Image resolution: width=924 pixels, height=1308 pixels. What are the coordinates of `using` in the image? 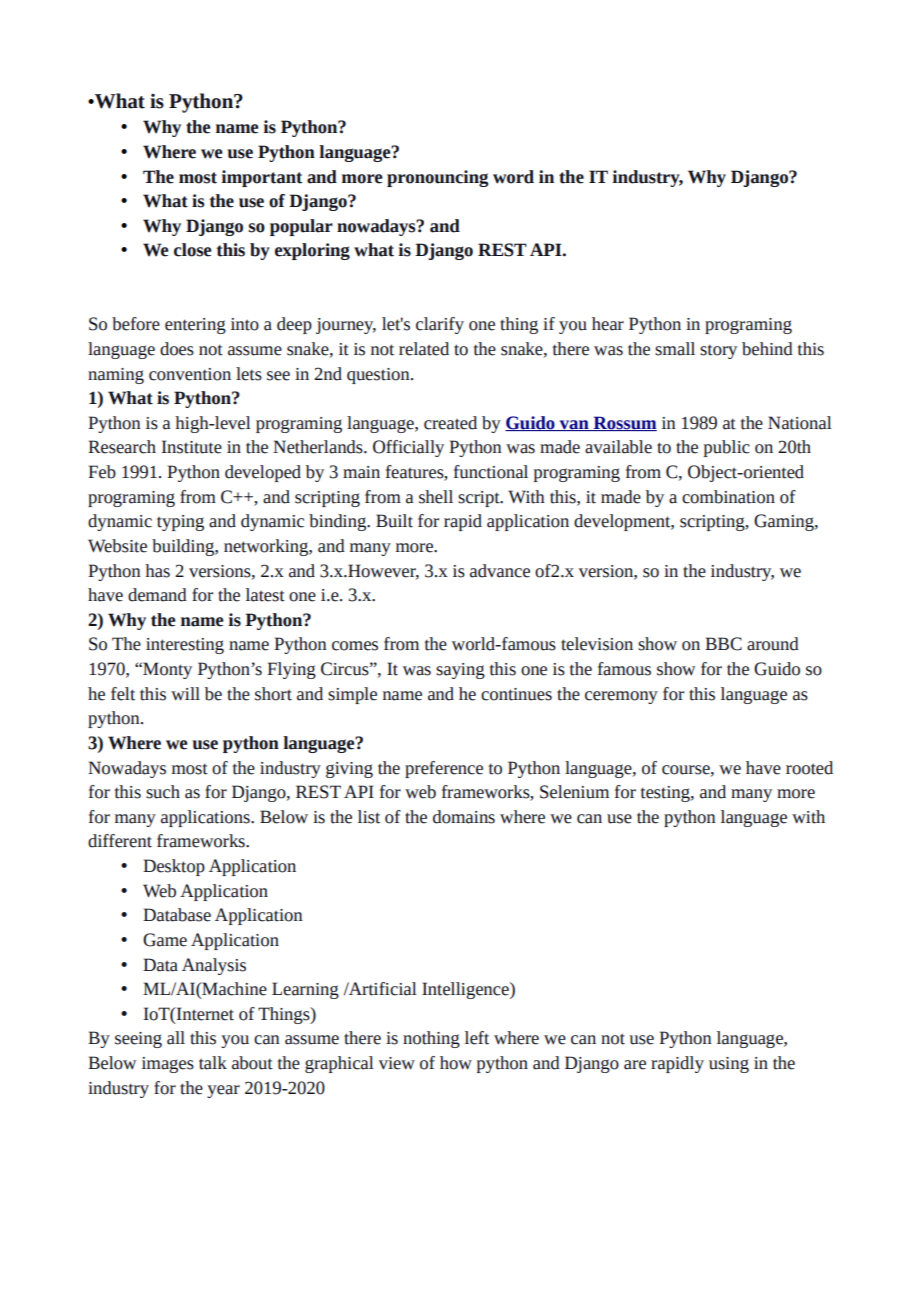 It's located at (729, 1065).
